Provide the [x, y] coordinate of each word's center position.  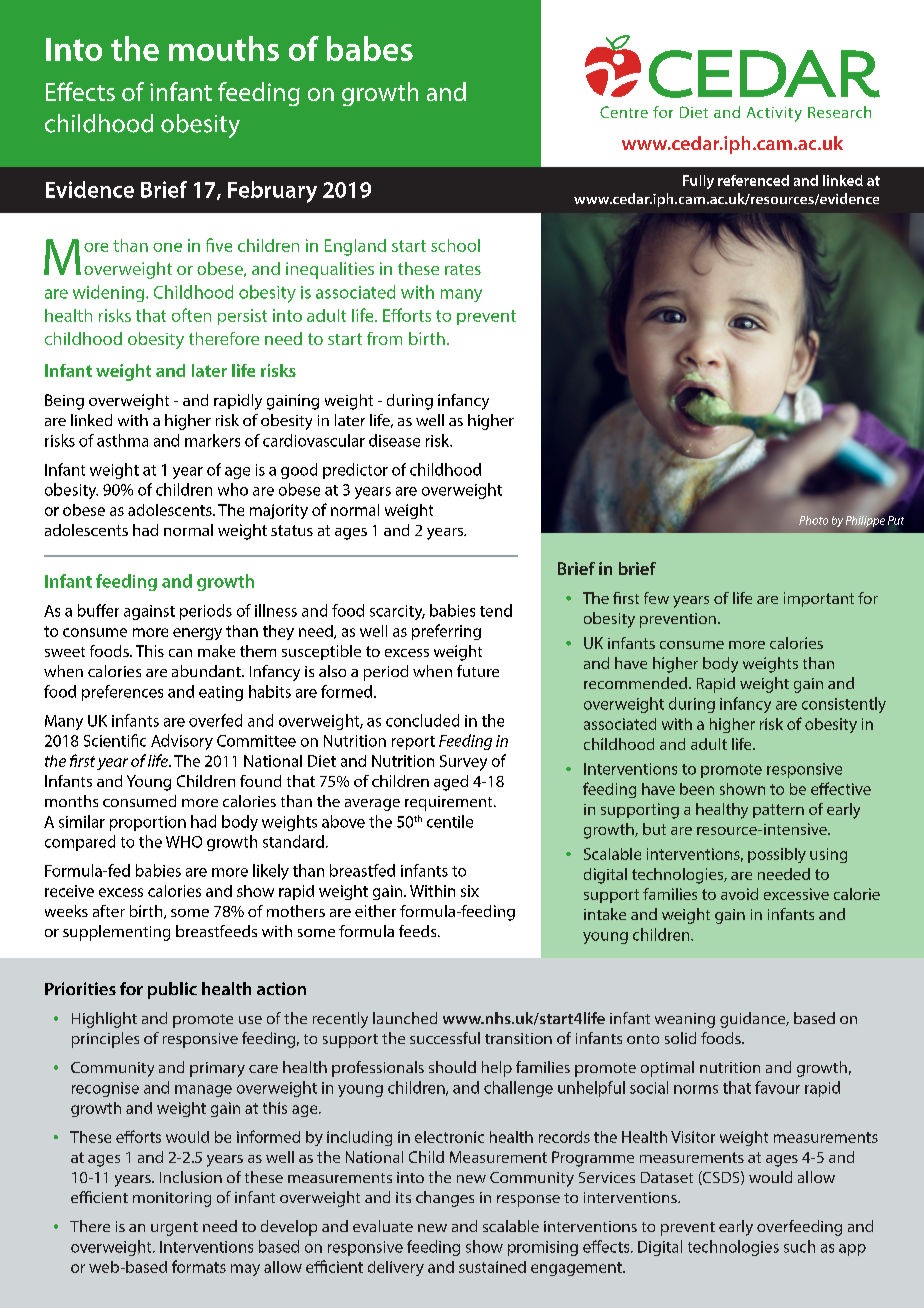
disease [394, 440]
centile [450, 821]
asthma [122, 440]
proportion [148, 823]
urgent [174, 1229]
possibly [777, 855]
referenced [753, 180]
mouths [224, 48]
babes [370, 48]
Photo [813, 520]
